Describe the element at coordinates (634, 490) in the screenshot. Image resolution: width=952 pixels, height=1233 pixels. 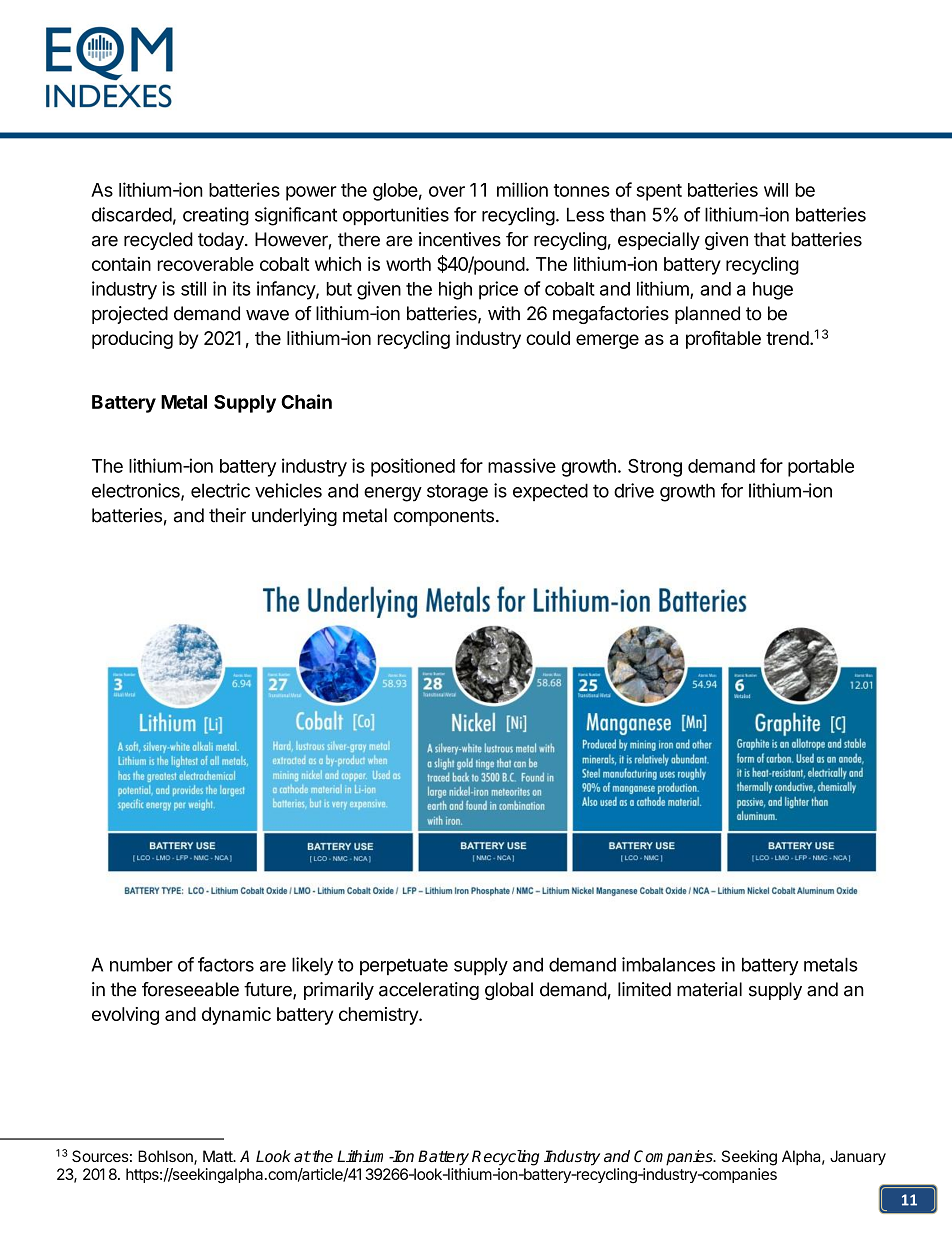
I see `drive` at that location.
